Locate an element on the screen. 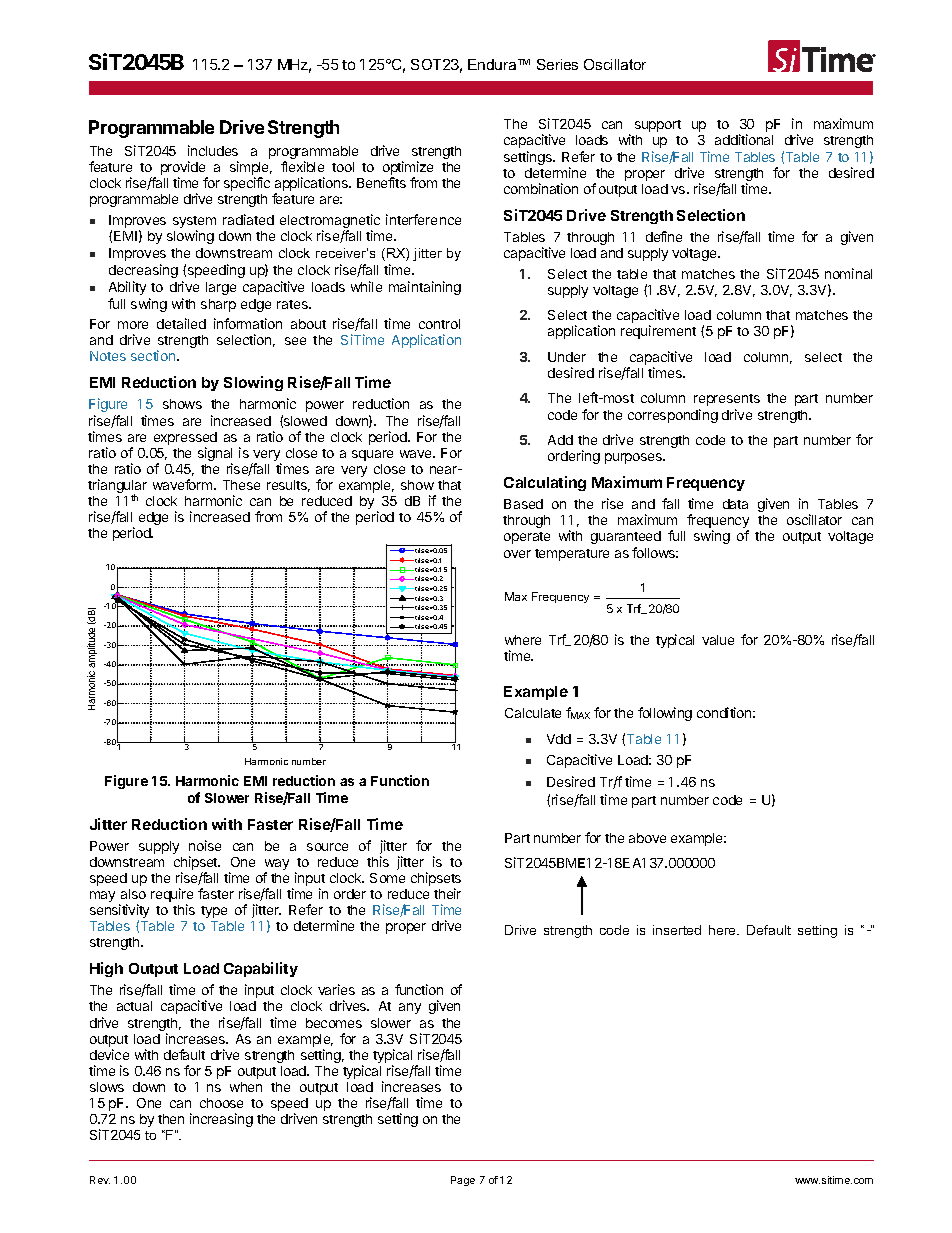  value is located at coordinates (718, 640).
